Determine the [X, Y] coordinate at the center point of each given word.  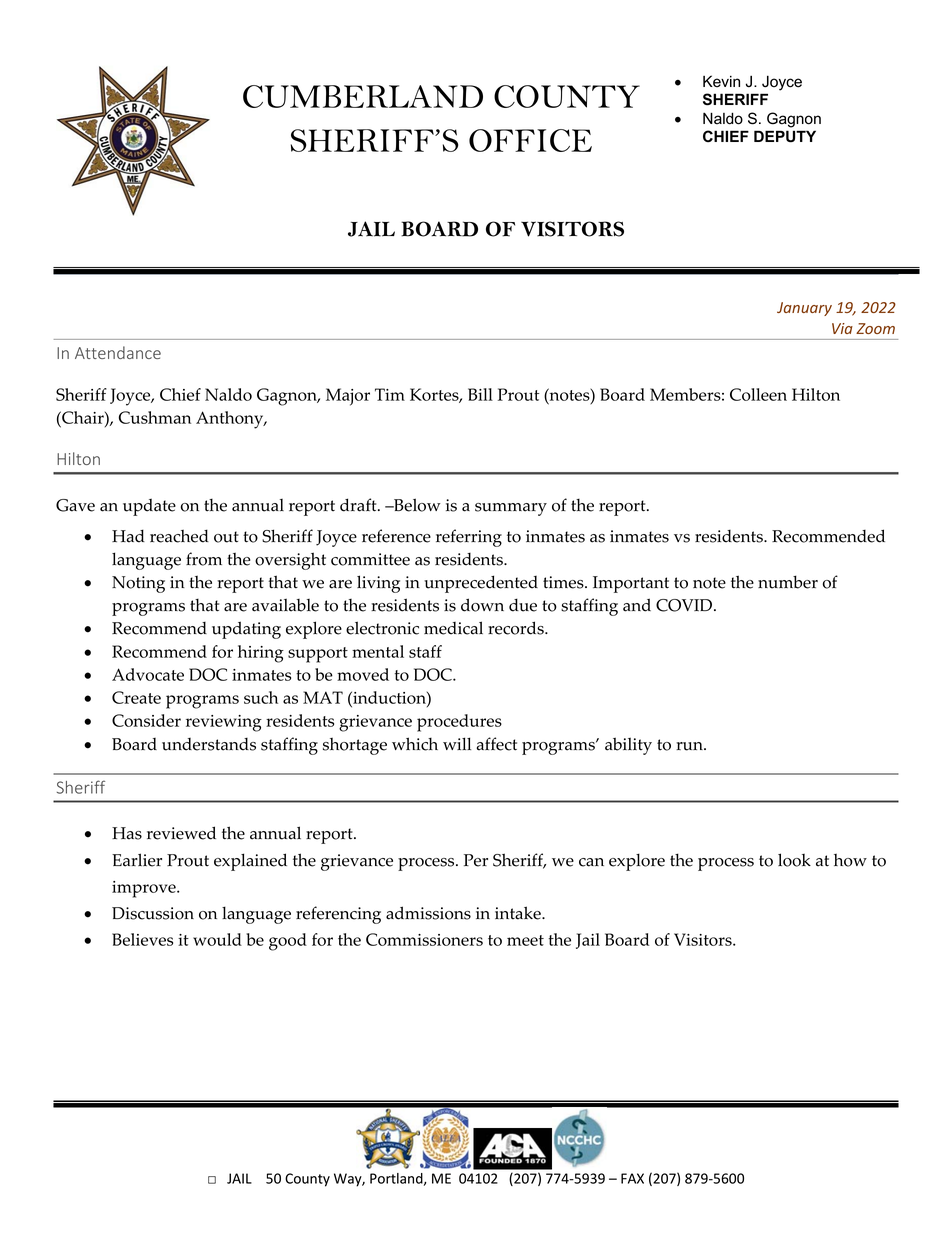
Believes [142, 939]
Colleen [758, 394]
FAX [632, 1178]
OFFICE [530, 140]
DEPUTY [785, 136]
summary [511, 509]
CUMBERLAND [363, 96]
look [794, 860]
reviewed [181, 833]
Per [476, 860]
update [149, 507]
